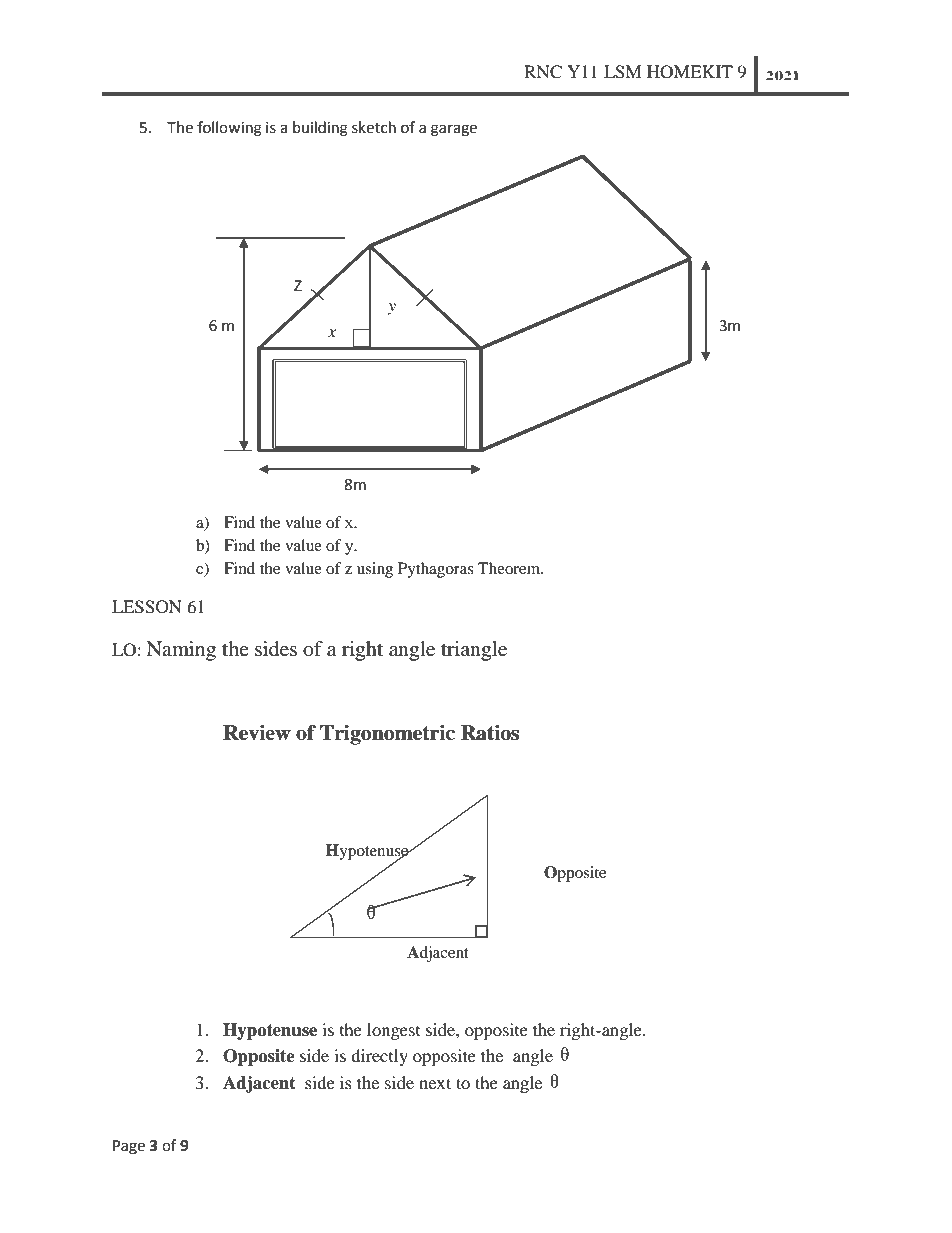 This screenshot has width=952, height=1233. I want to click on Naming, so click(181, 651).
